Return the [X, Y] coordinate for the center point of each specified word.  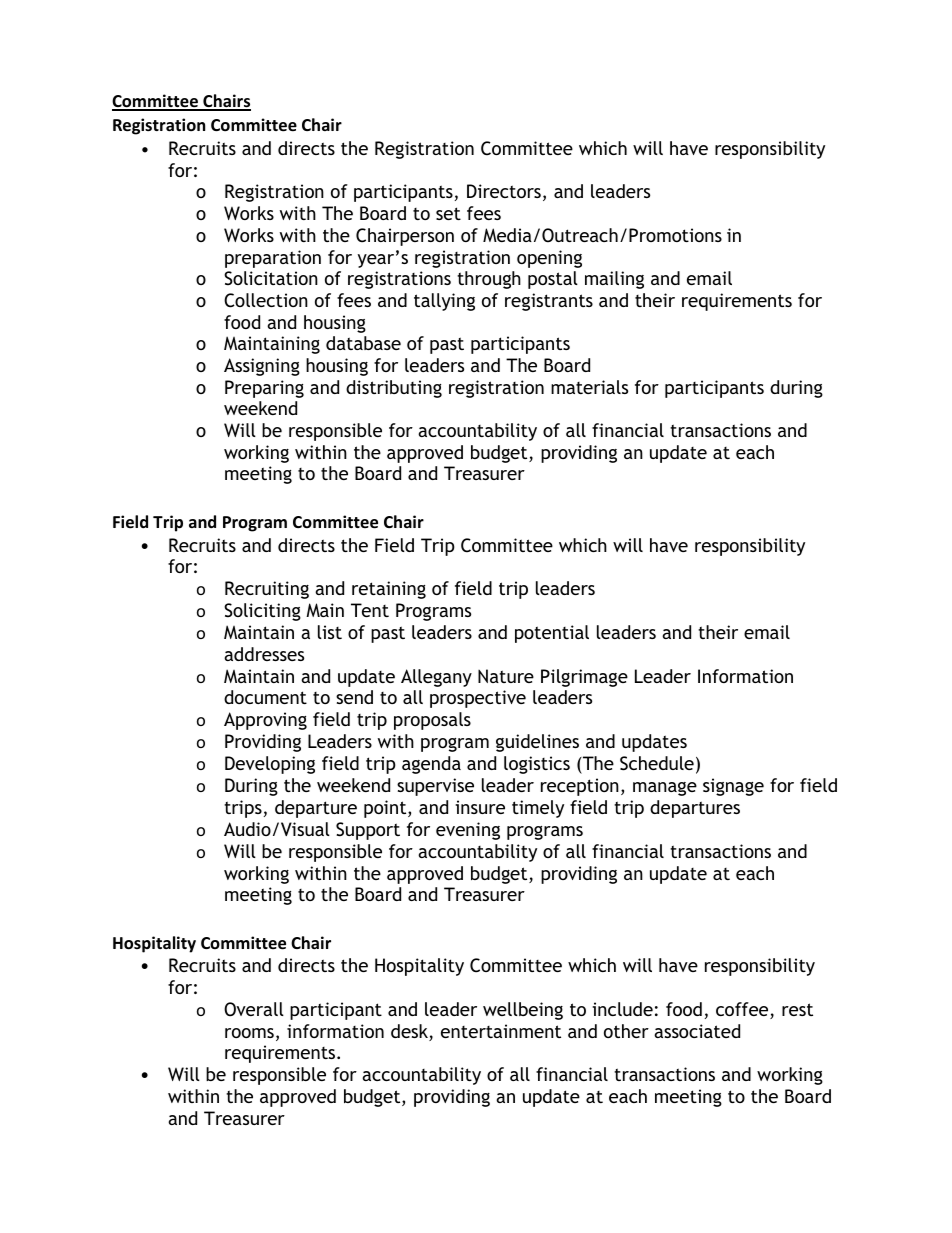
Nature [506, 676]
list [330, 632]
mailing [614, 280]
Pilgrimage [584, 678]
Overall [254, 1009]
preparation [273, 259]
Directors [504, 191]
